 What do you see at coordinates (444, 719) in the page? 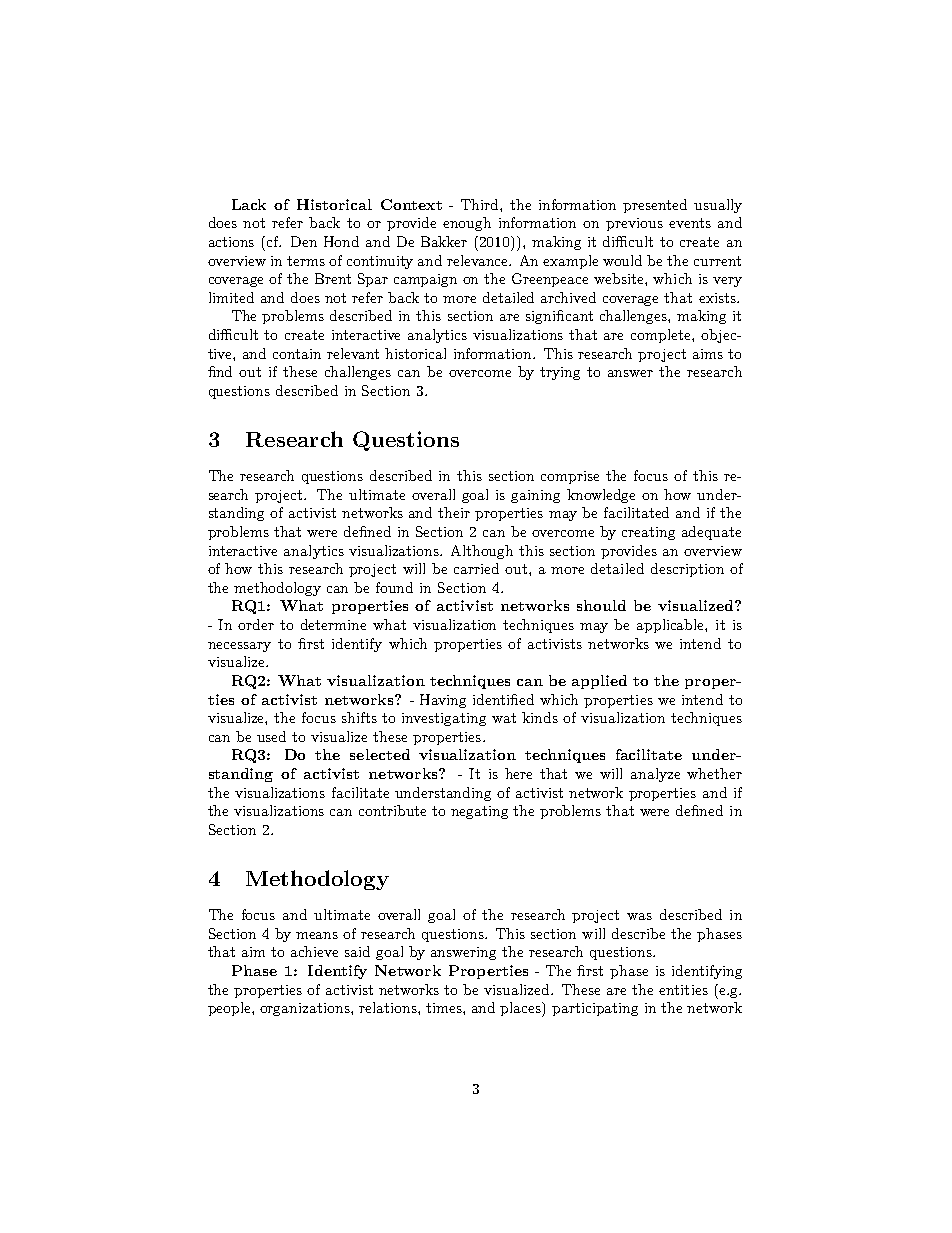
I see `investigating` at bounding box center [444, 719].
